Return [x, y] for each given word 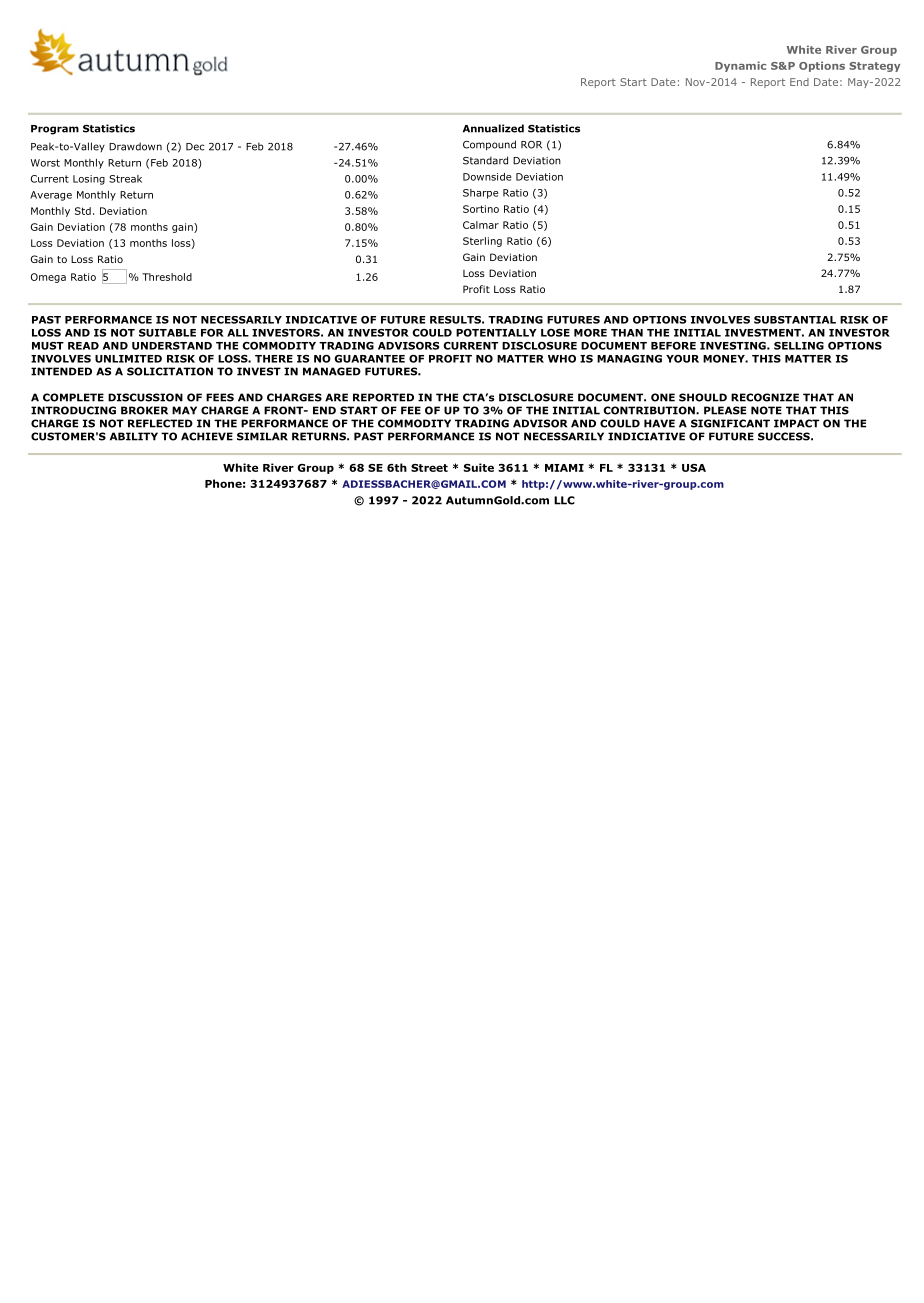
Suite [479, 467]
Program [55, 130]
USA [694, 468]
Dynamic [740, 66]
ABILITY [134, 436]
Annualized [493, 128]
